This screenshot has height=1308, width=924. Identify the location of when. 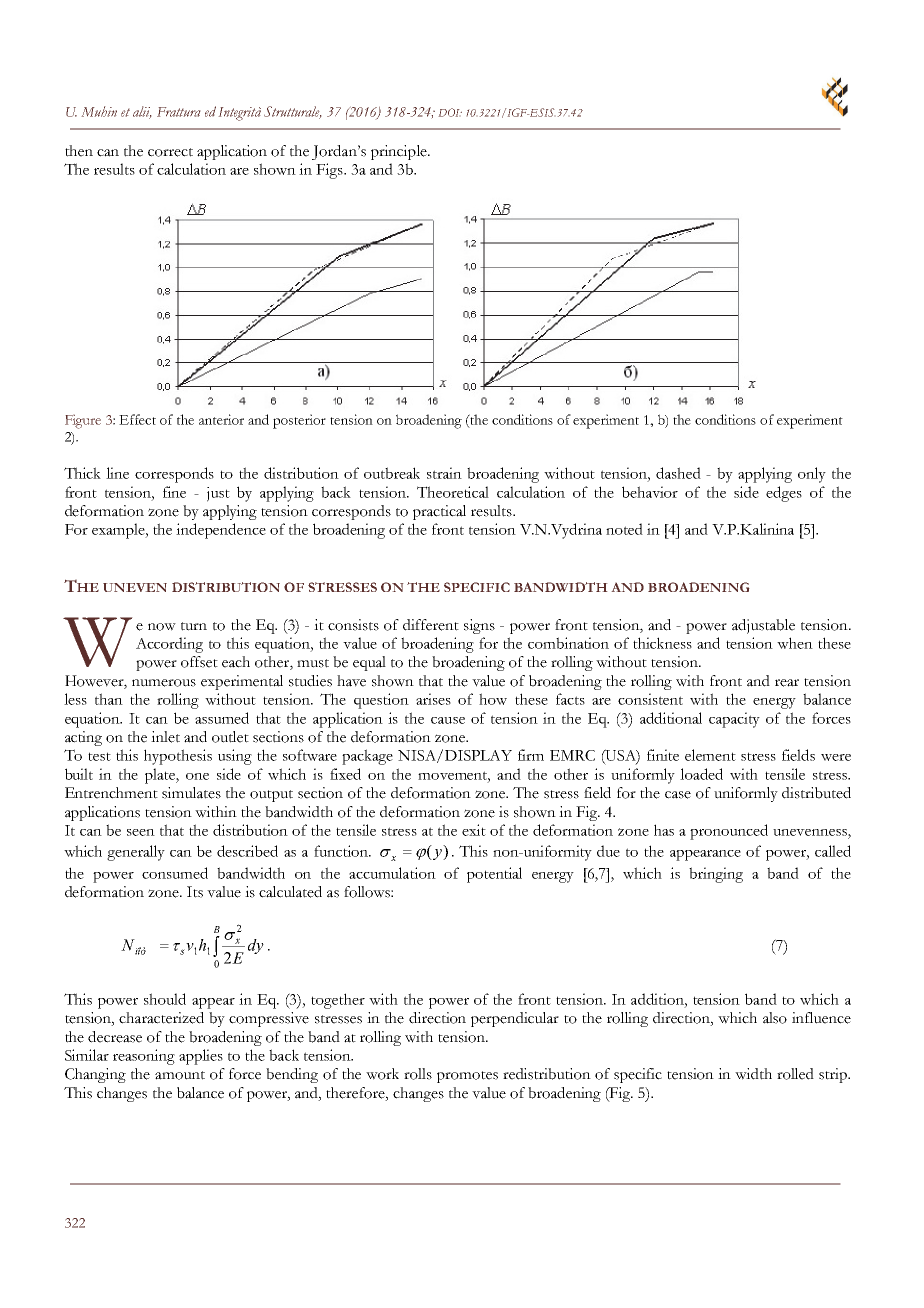
(795, 643).
